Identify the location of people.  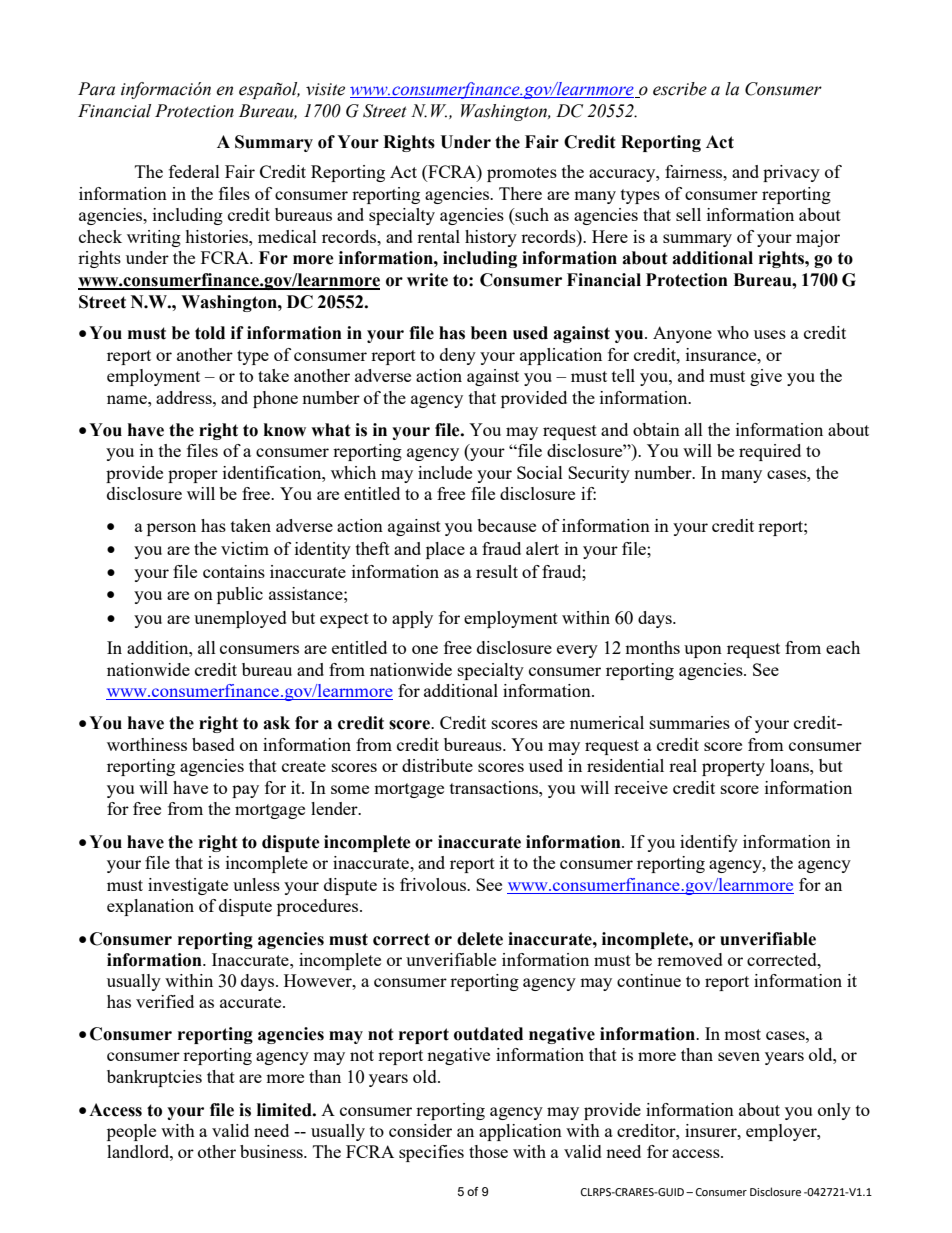
(131, 1132).
